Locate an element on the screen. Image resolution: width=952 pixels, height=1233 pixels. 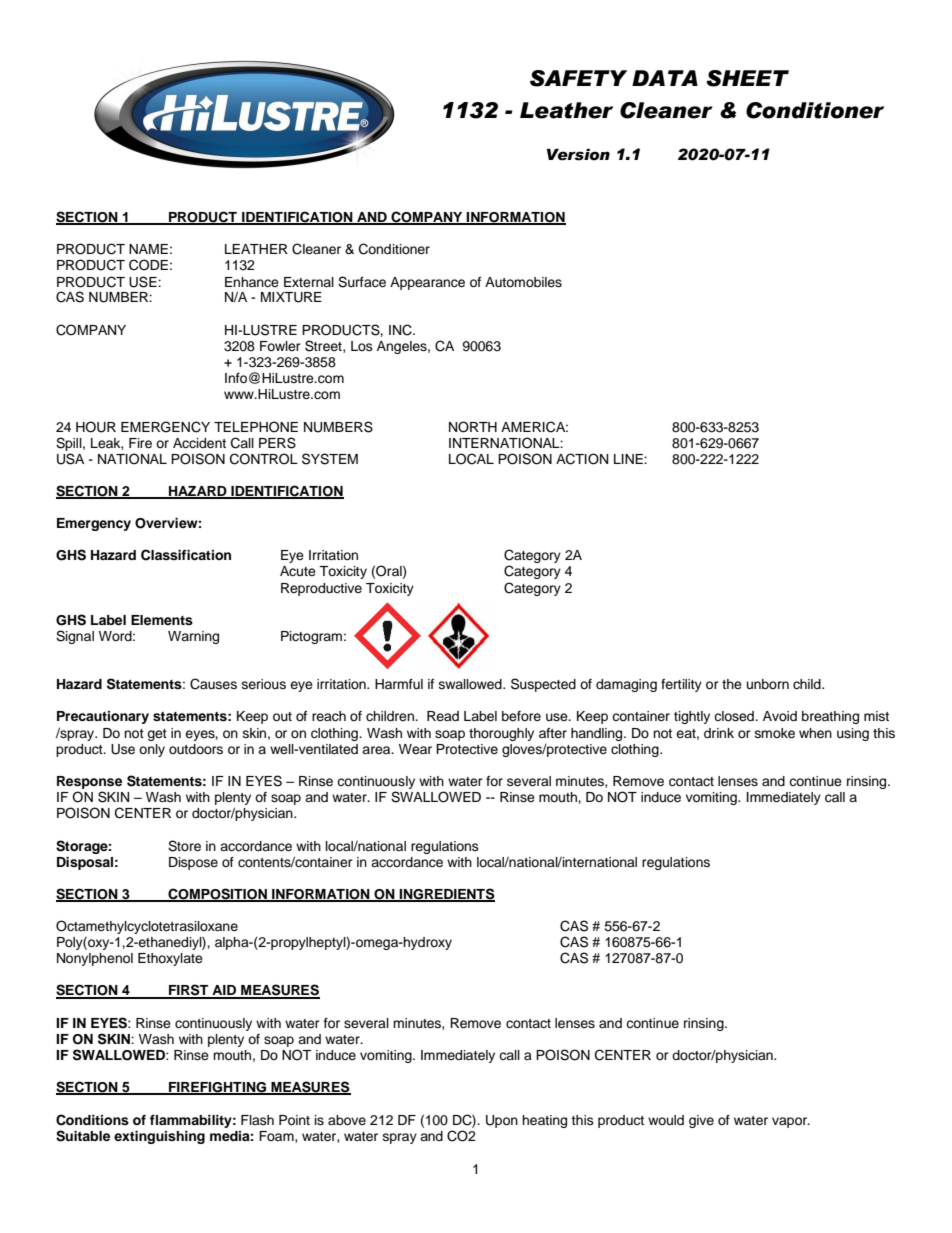
Suspected is located at coordinates (543, 685).
